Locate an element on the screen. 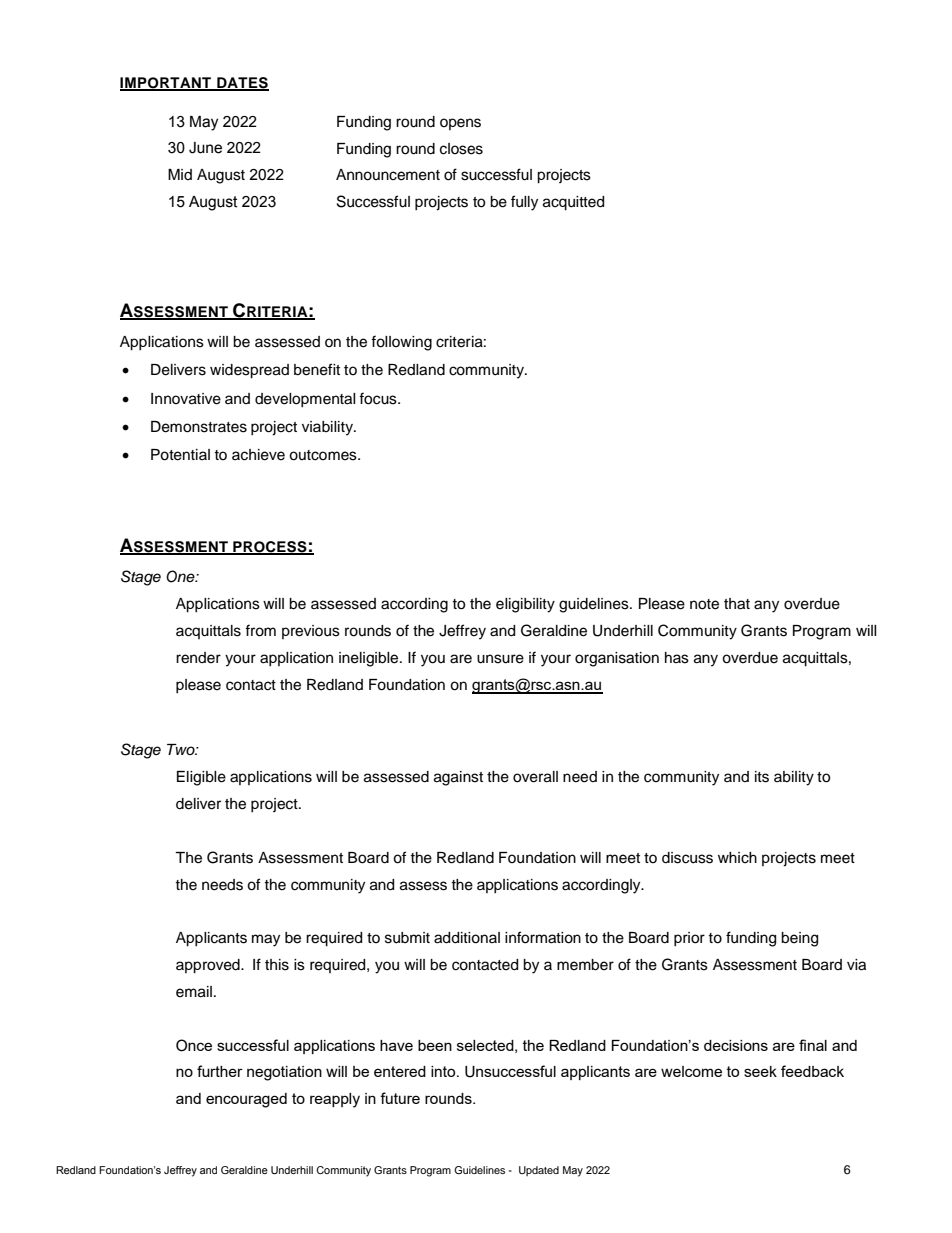 The image size is (952, 1233). opens is located at coordinates (460, 124).
